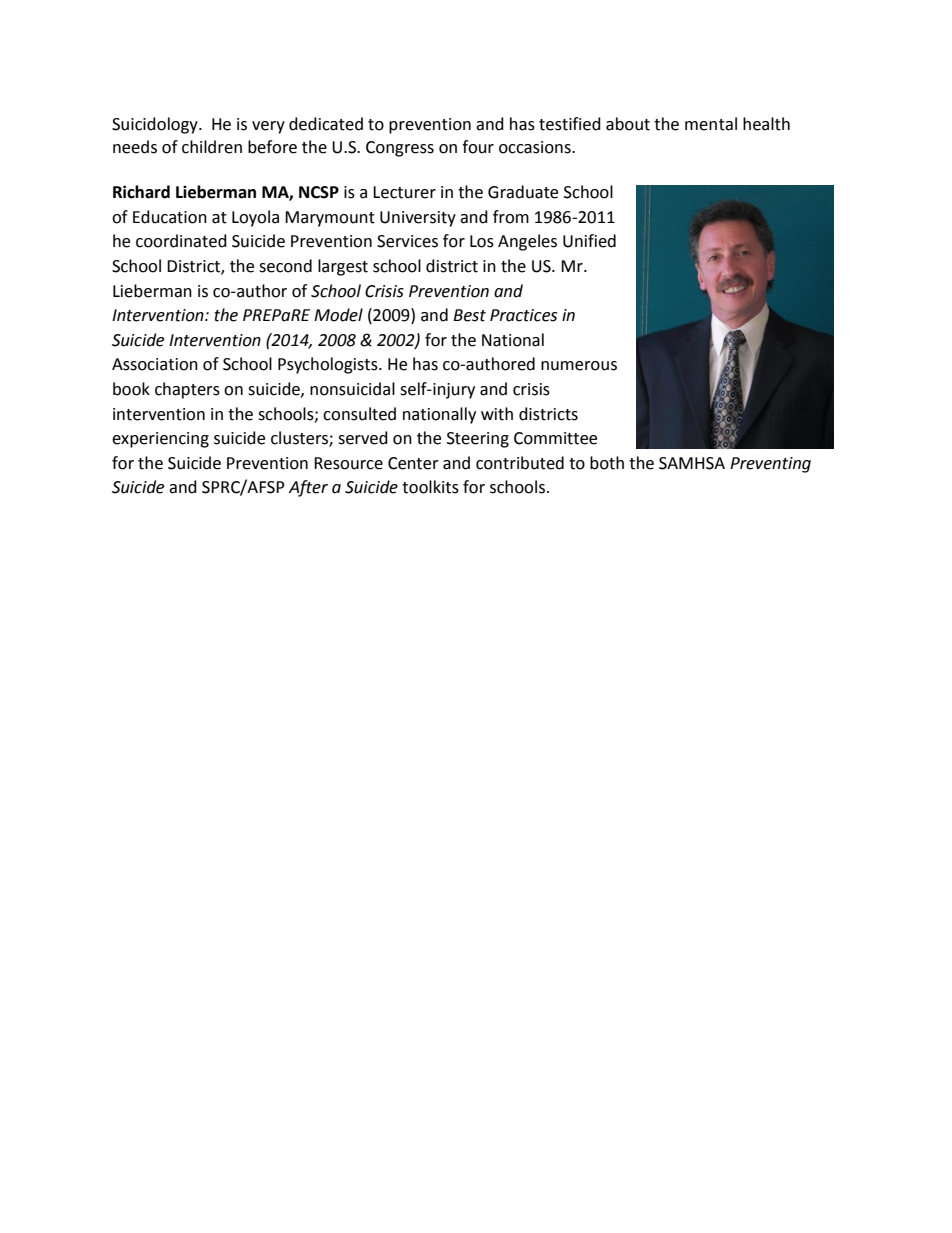  What do you see at coordinates (308, 488) in the page?
I see `After` at bounding box center [308, 488].
